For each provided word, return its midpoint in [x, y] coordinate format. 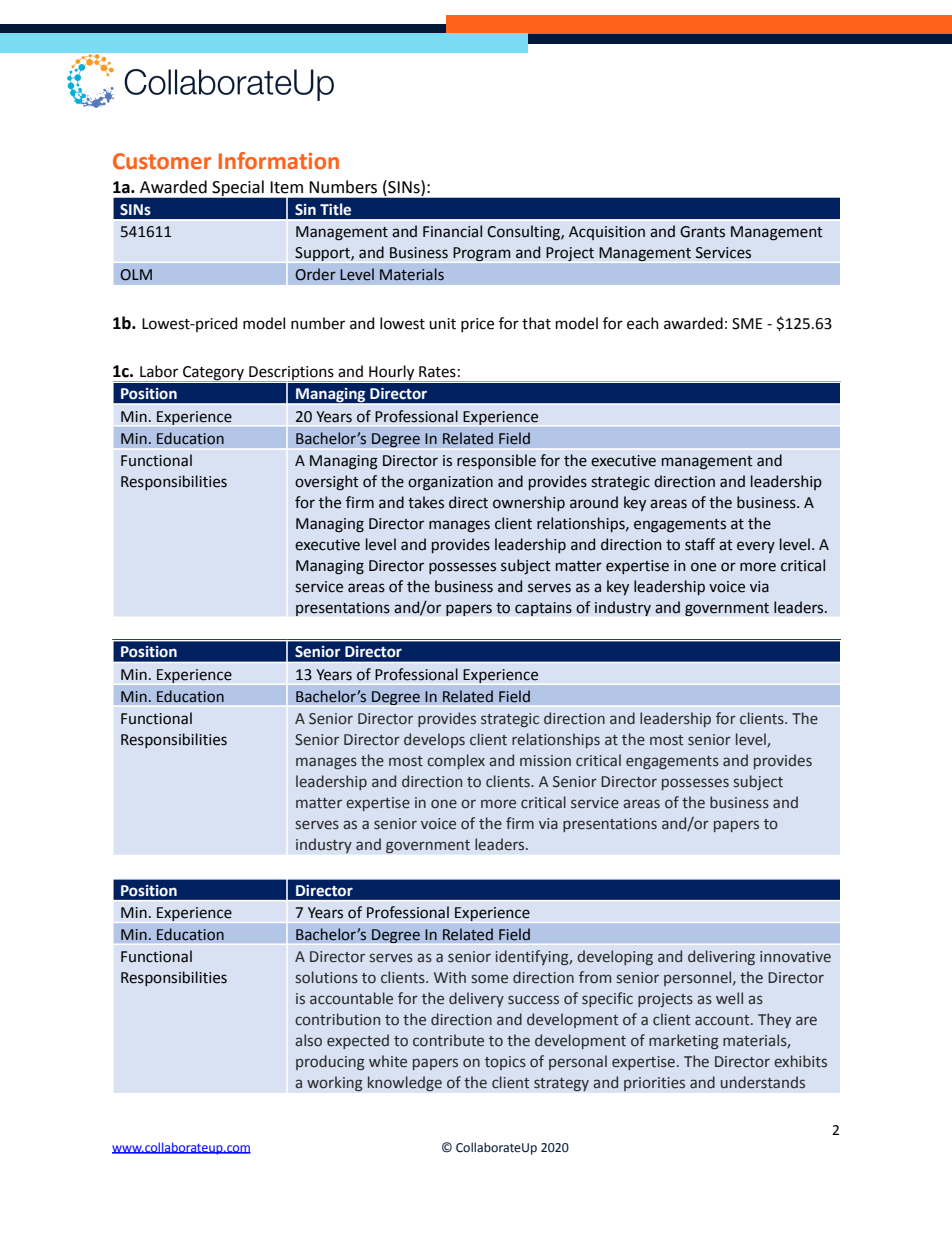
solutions [327, 977]
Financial [452, 231]
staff [700, 544]
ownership [529, 503]
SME [747, 324]
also [308, 1040]
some [490, 979]
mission [545, 761]
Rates [437, 372]
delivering [721, 957]
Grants [702, 232]
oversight [327, 483]
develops [434, 740]
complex [456, 761]
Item [286, 187]
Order [315, 274]
